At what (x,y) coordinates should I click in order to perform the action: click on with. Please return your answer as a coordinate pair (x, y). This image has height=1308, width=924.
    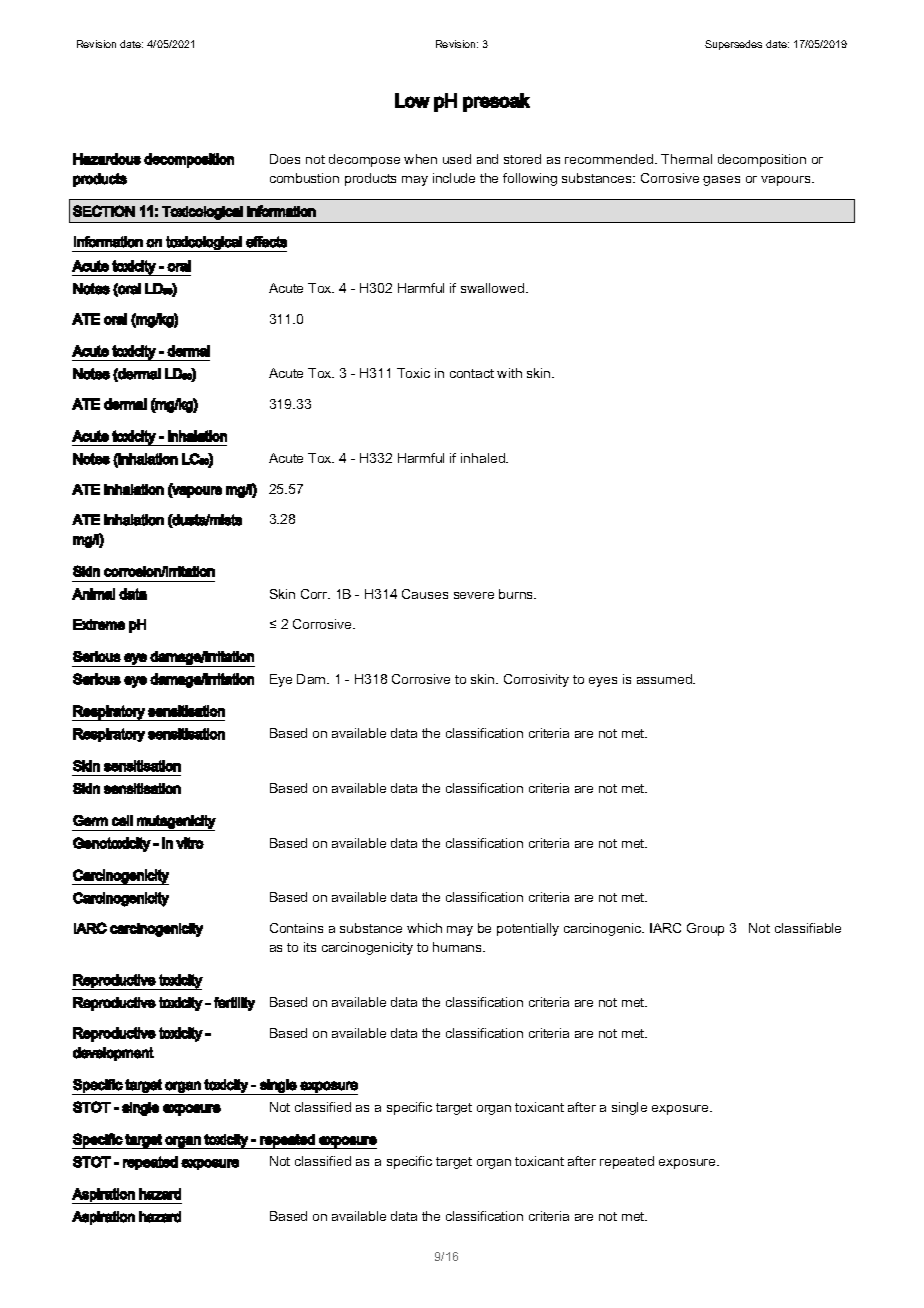
    Looking at the image, I should click on (509, 373).
